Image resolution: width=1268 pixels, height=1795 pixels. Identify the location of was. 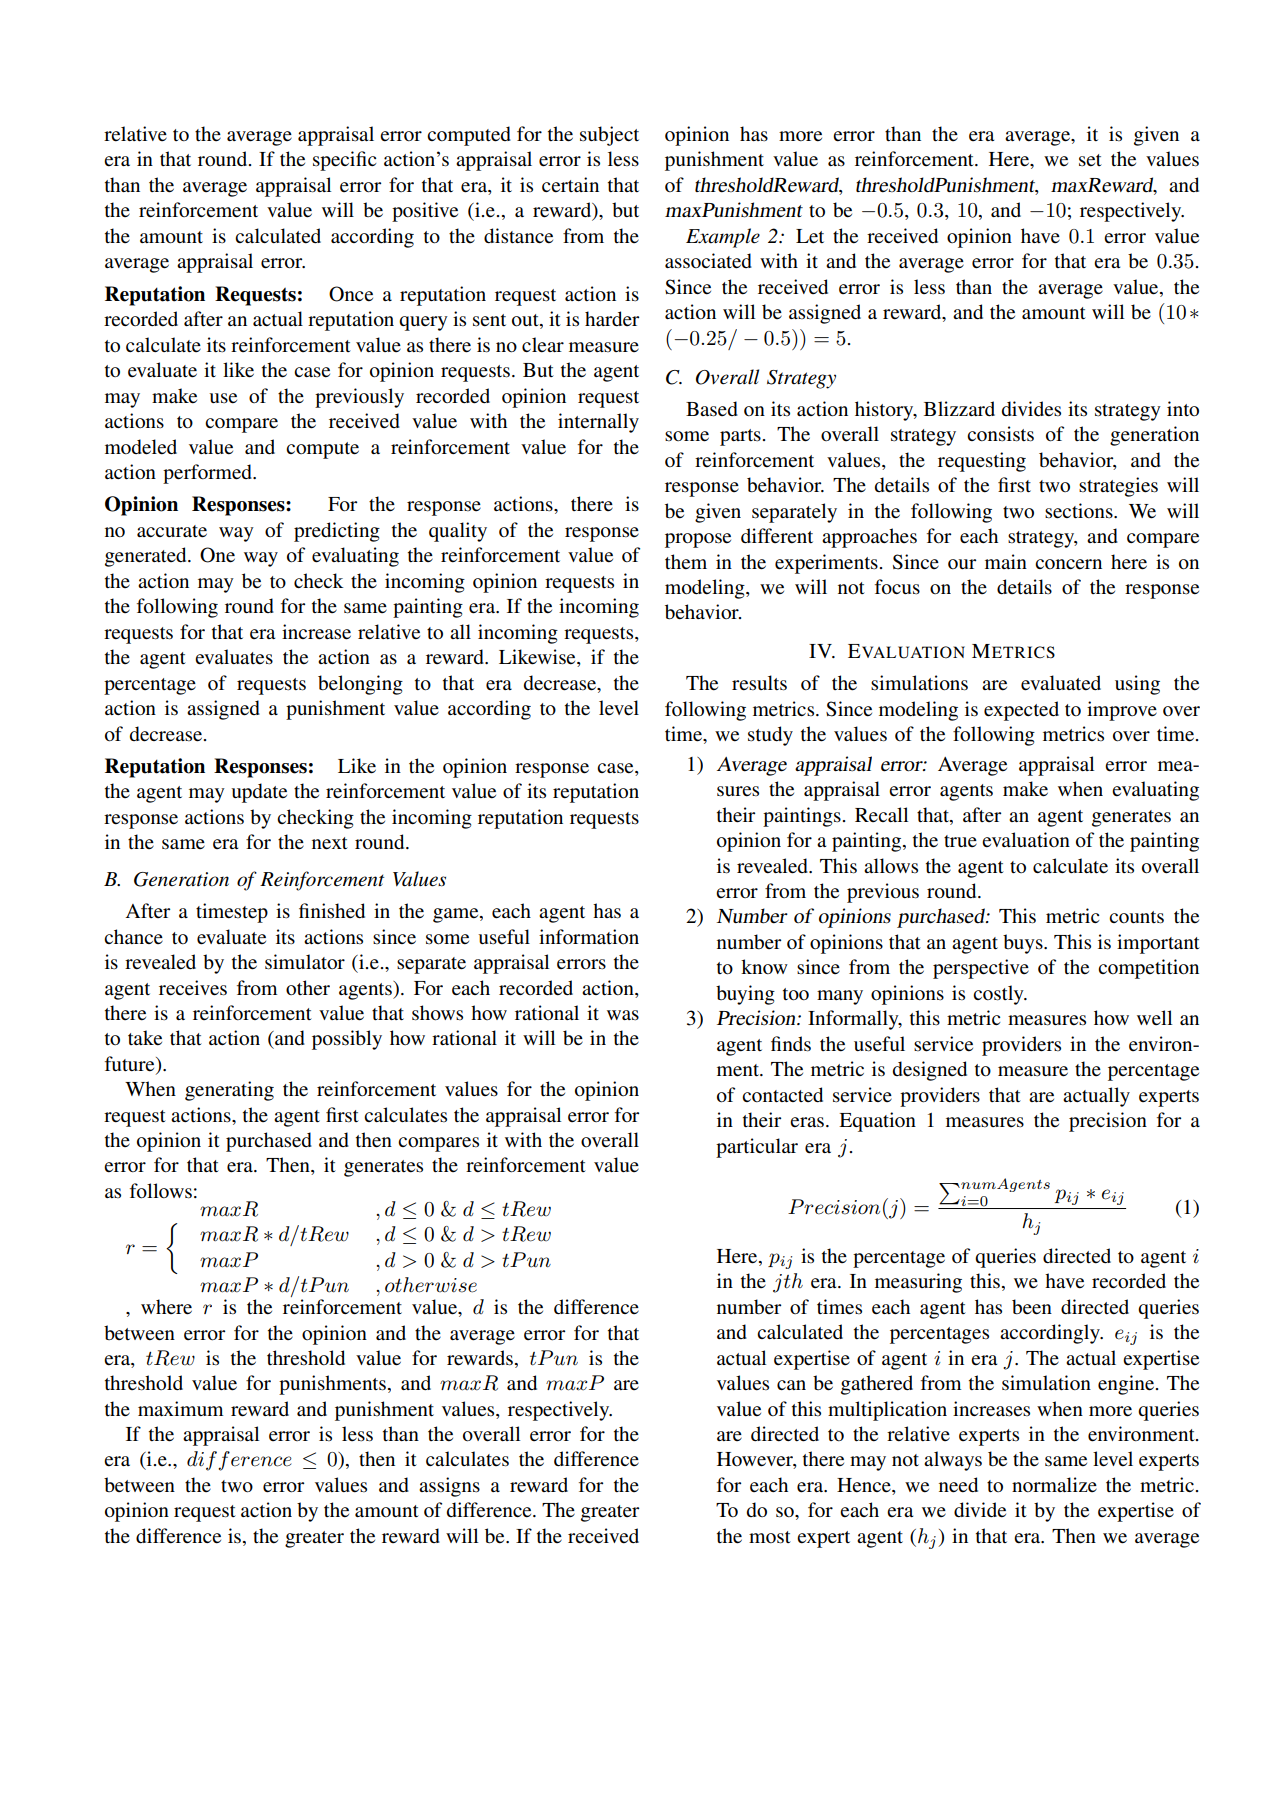
(623, 1015).
